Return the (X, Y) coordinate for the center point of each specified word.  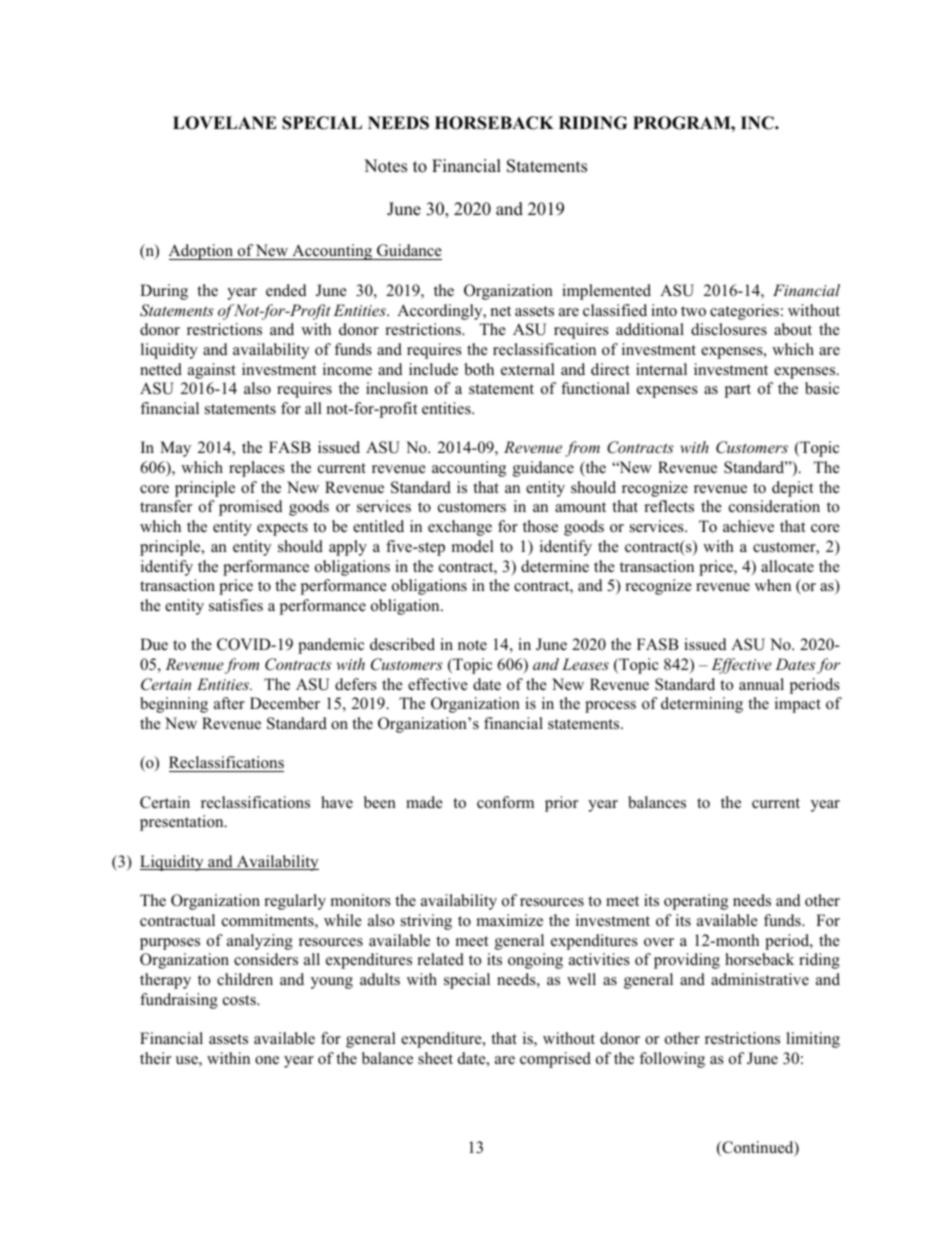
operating (696, 902)
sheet (435, 1058)
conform (505, 802)
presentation (183, 823)
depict (792, 489)
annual (761, 684)
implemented (606, 292)
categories (744, 312)
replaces (257, 469)
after (229, 703)
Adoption (202, 252)
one (267, 1060)
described (402, 644)
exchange (460, 528)
